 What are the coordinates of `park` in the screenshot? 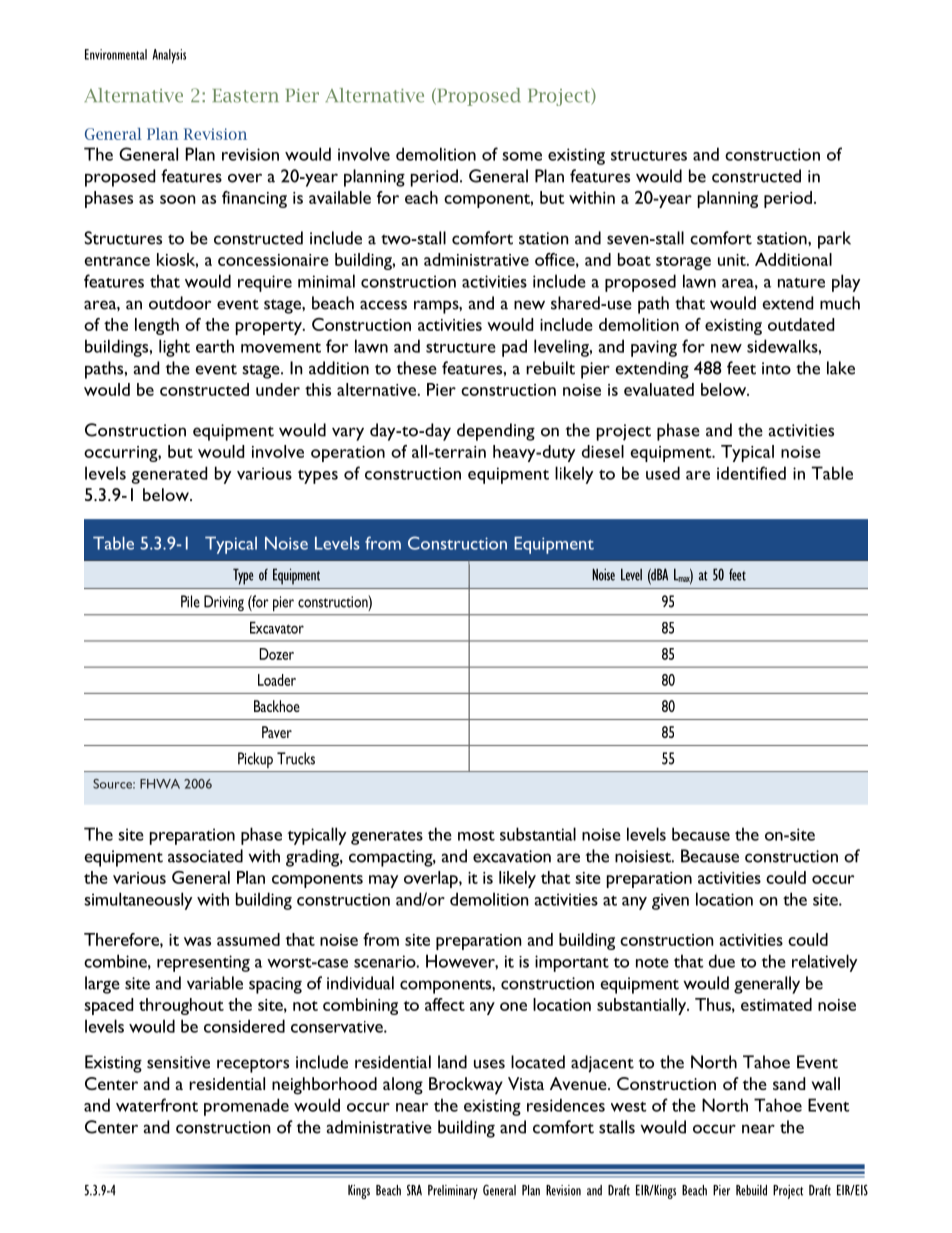 It's located at (834, 240).
